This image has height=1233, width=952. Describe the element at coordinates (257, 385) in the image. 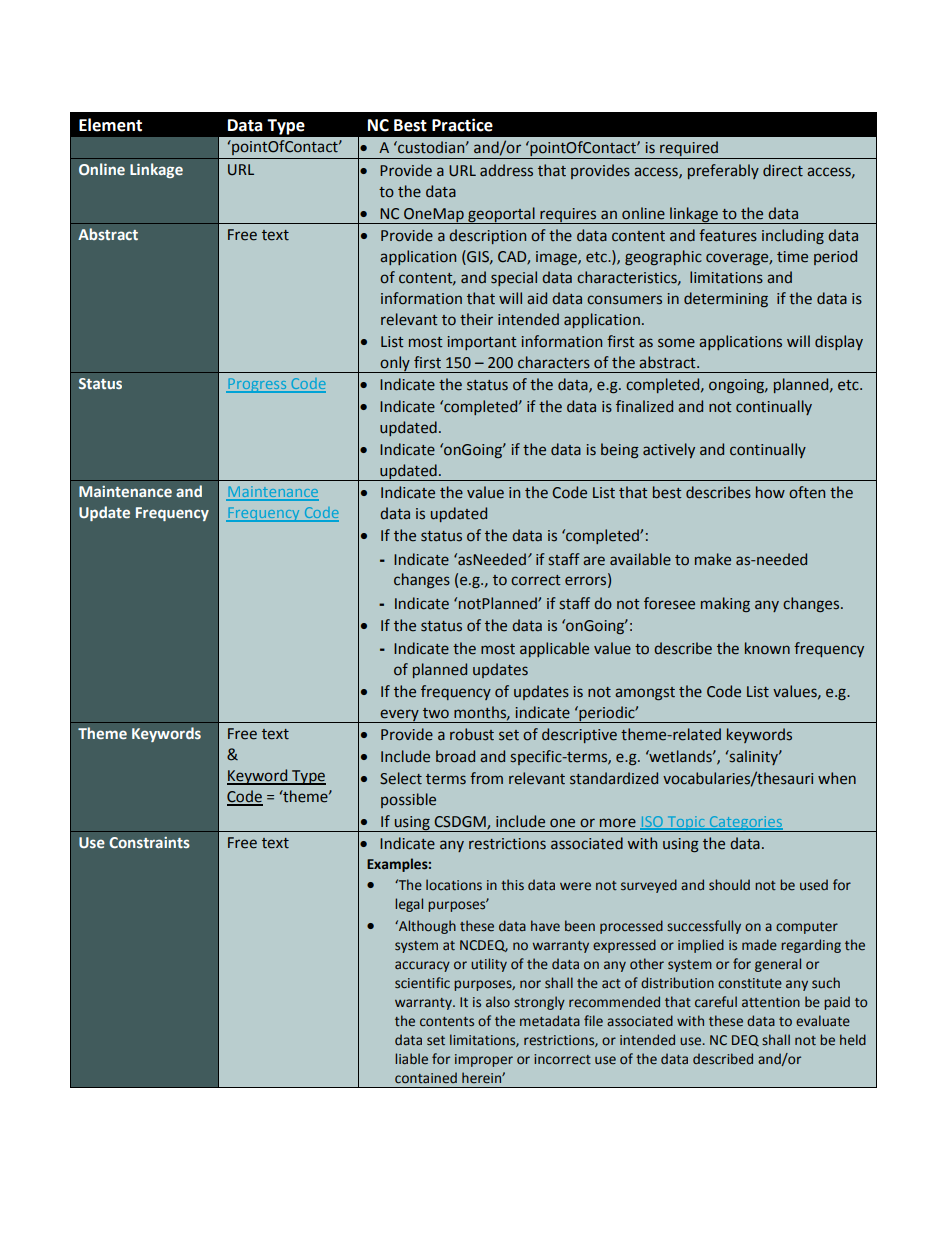

I see `Progress` at that location.
